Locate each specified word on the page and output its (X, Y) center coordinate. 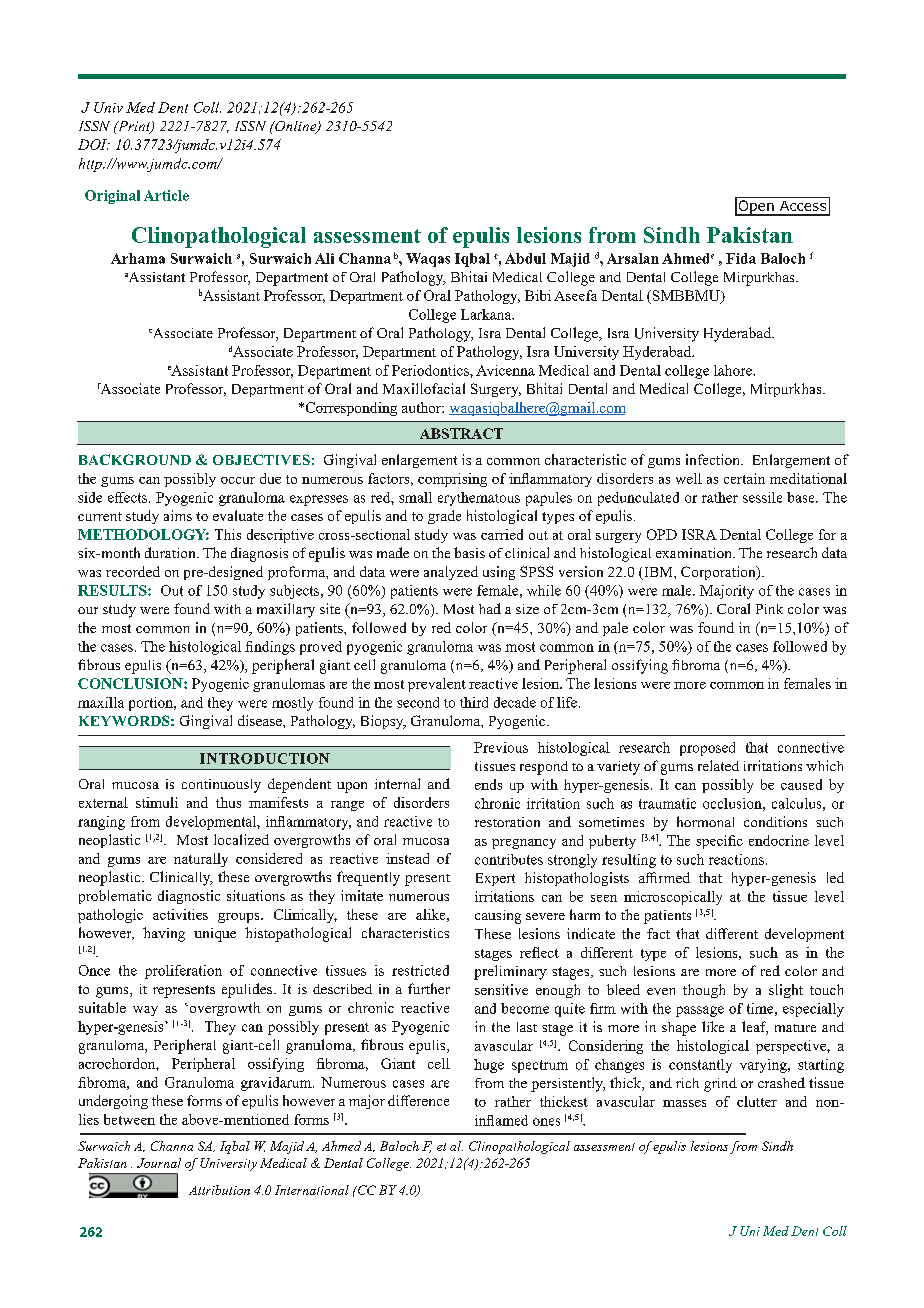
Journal (159, 1163)
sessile (762, 497)
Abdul (525, 258)
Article (166, 195)
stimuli (157, 802)
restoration (507, 822)
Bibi (538, 295)
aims (178, 515)
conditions (775, 821)
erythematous (479, 499)
